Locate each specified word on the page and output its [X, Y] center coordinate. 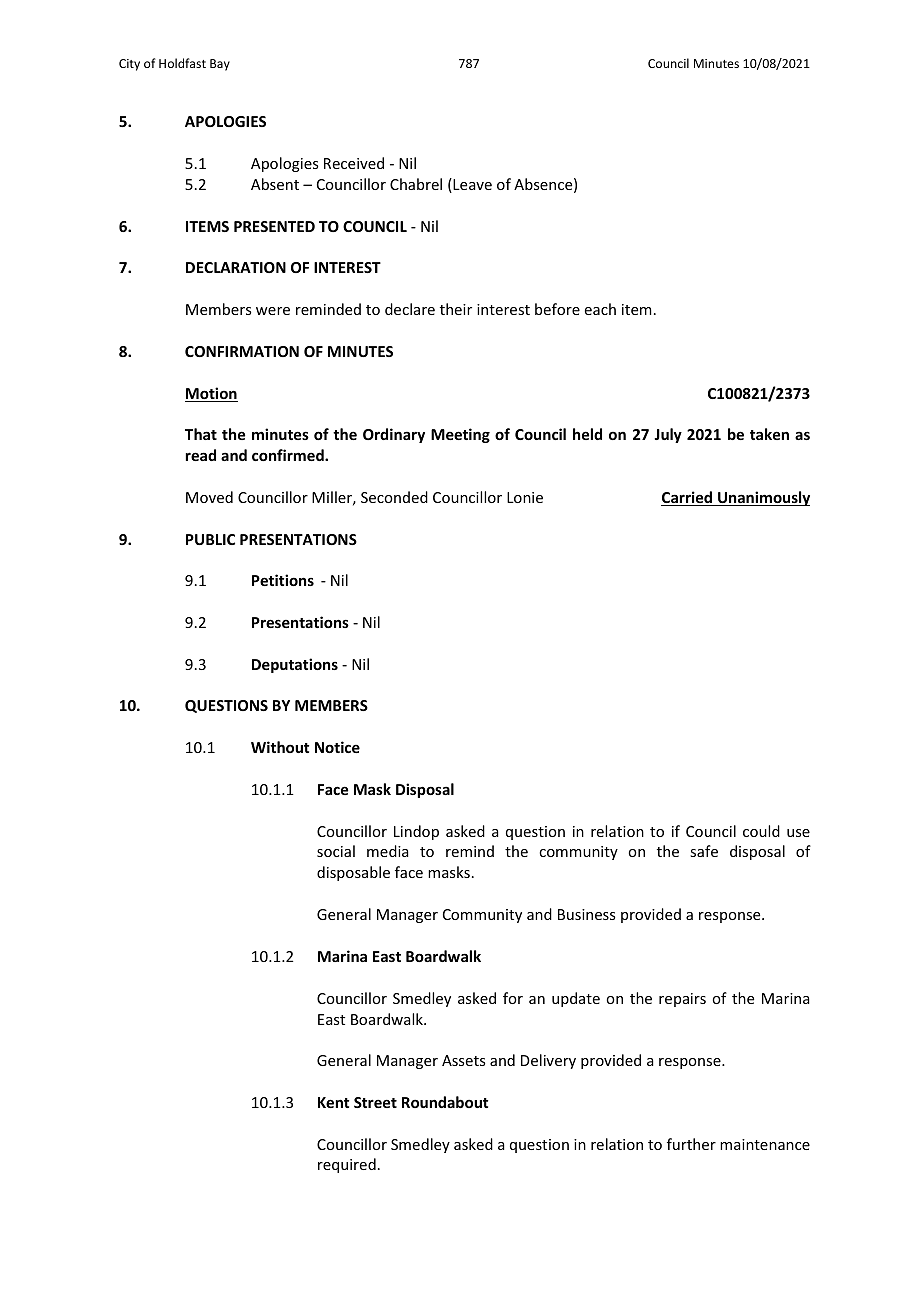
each [600, 309]
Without [280, 747]
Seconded [394, 497]
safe [704, 851]
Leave [471, 185]
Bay [220, 65]
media [388, 851]
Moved [209, 497]
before [557, 309]
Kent [333, 1102]
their [456, 309]
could [761, 831]
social [336, 851]
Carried [688, 498]
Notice [337, 747]
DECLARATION [236, 267]
